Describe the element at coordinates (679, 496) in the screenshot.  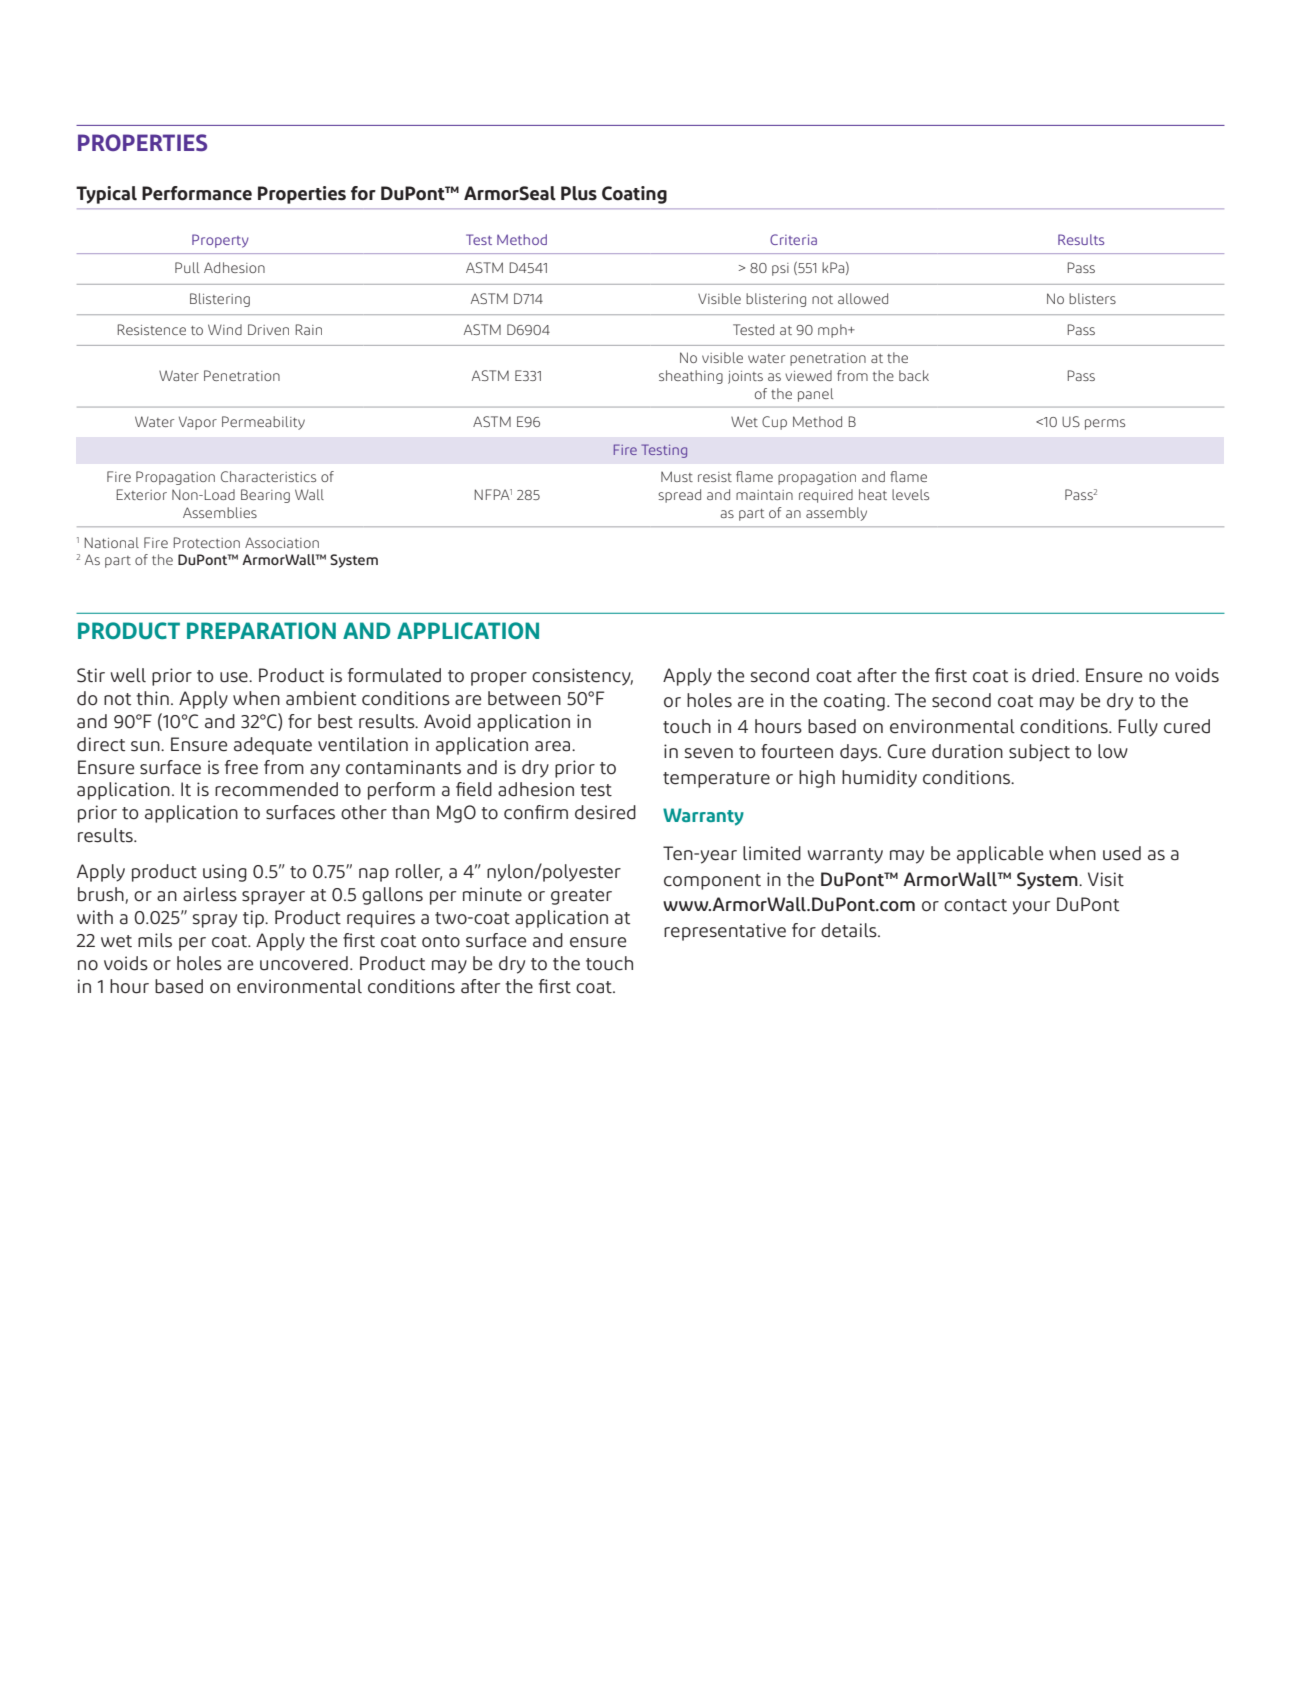
I see `spread` at that location.
